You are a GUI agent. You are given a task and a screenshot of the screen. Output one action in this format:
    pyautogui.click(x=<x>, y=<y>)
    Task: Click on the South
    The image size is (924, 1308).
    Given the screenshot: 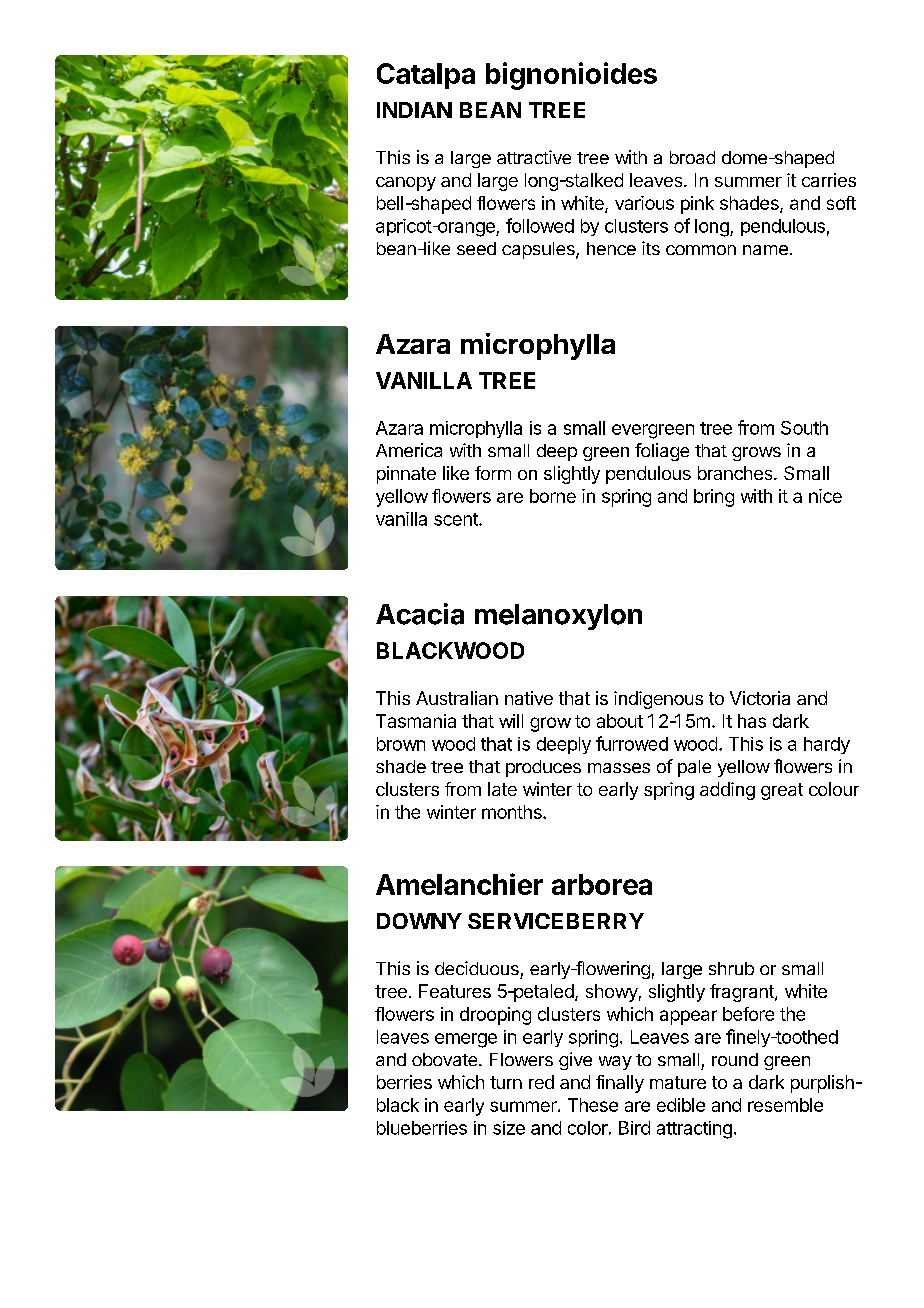 What is the action you would take?
    pyautogui.click(x=804, y=428)
